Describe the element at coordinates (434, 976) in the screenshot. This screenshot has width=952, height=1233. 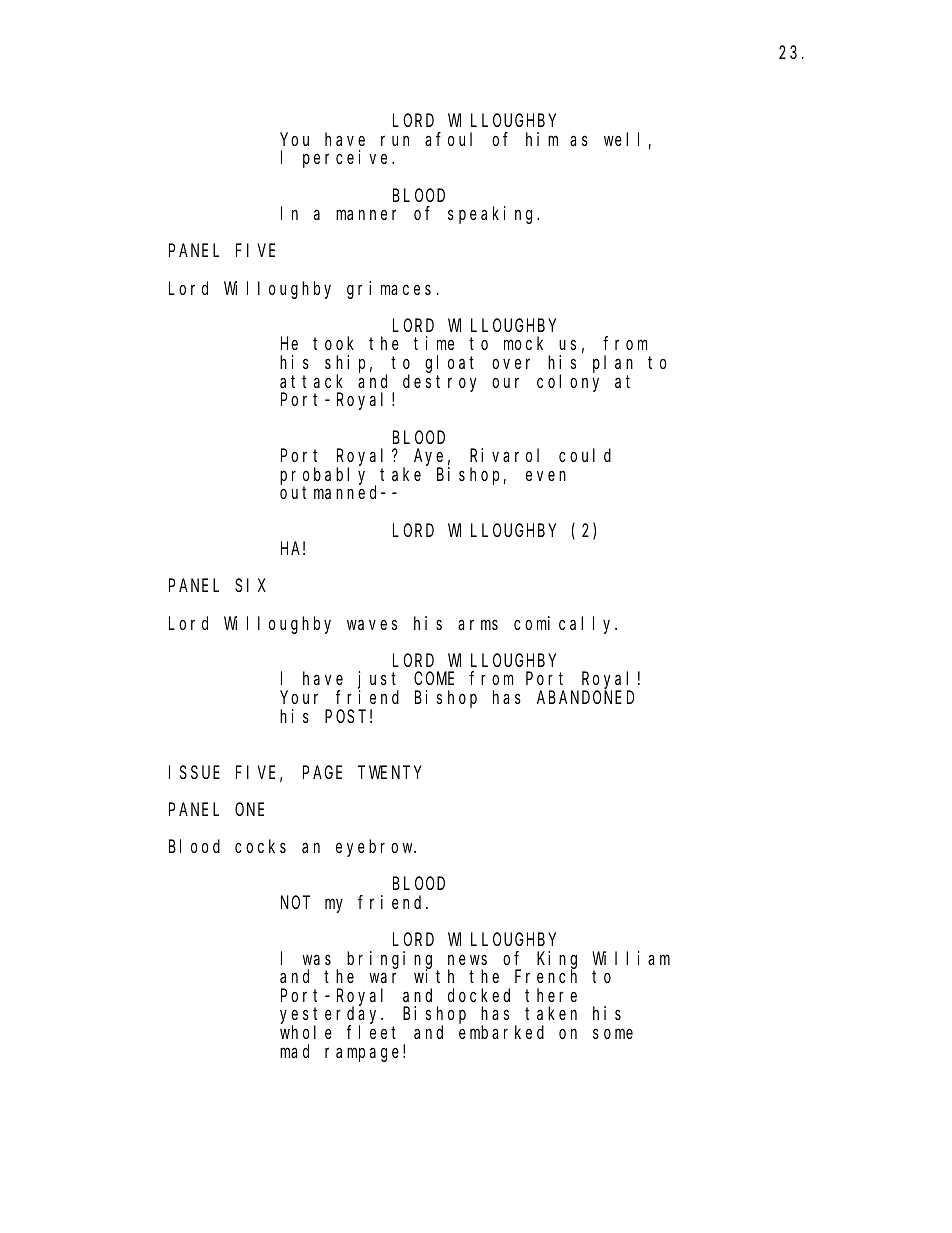
I see `with` at that location.
